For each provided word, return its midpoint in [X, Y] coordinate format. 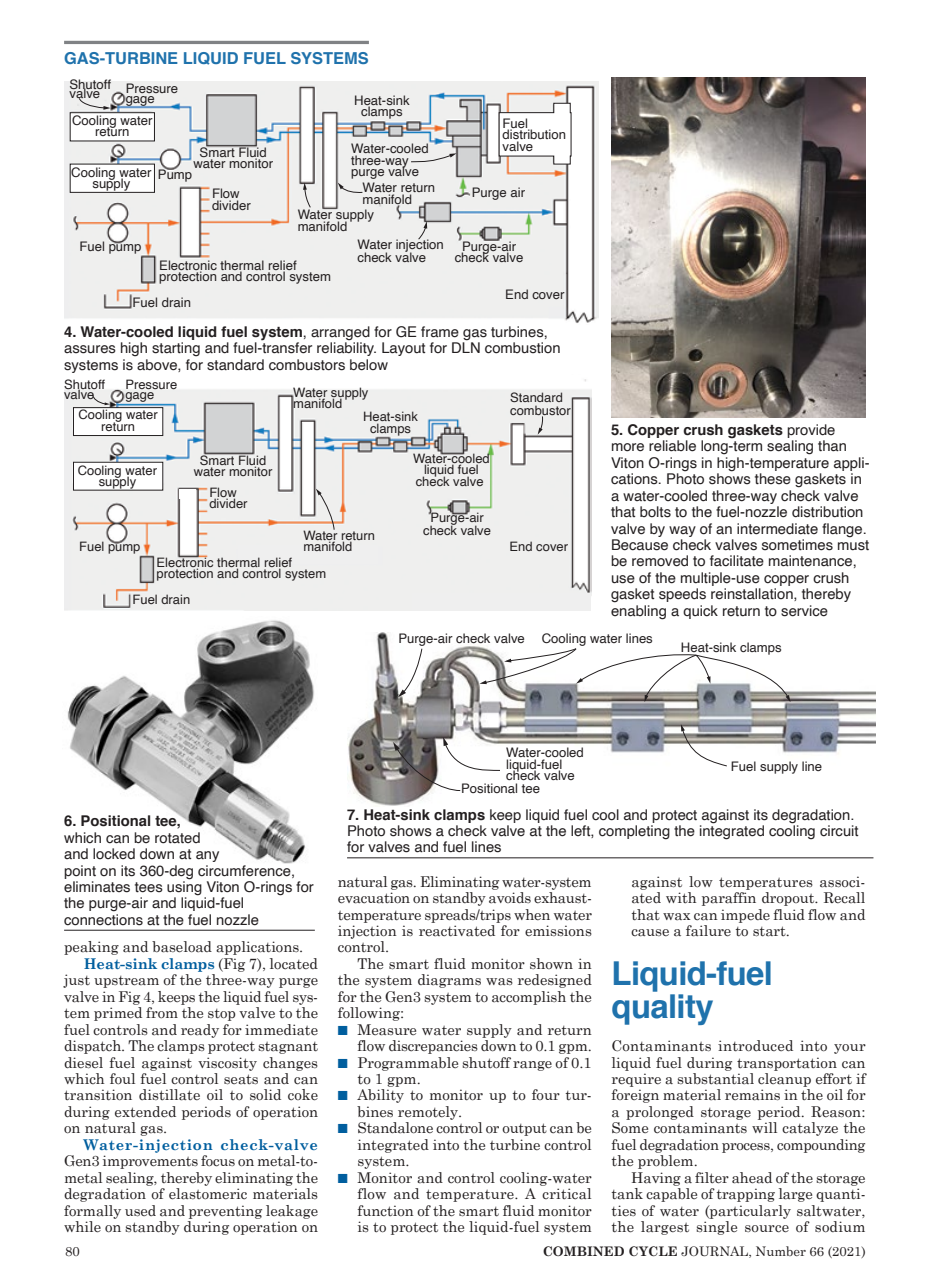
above [158, 365]
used [140, 1210]
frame [440, 332]
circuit [839, 831]
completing [634, 832]
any [207, 856]
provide [811, 431]
